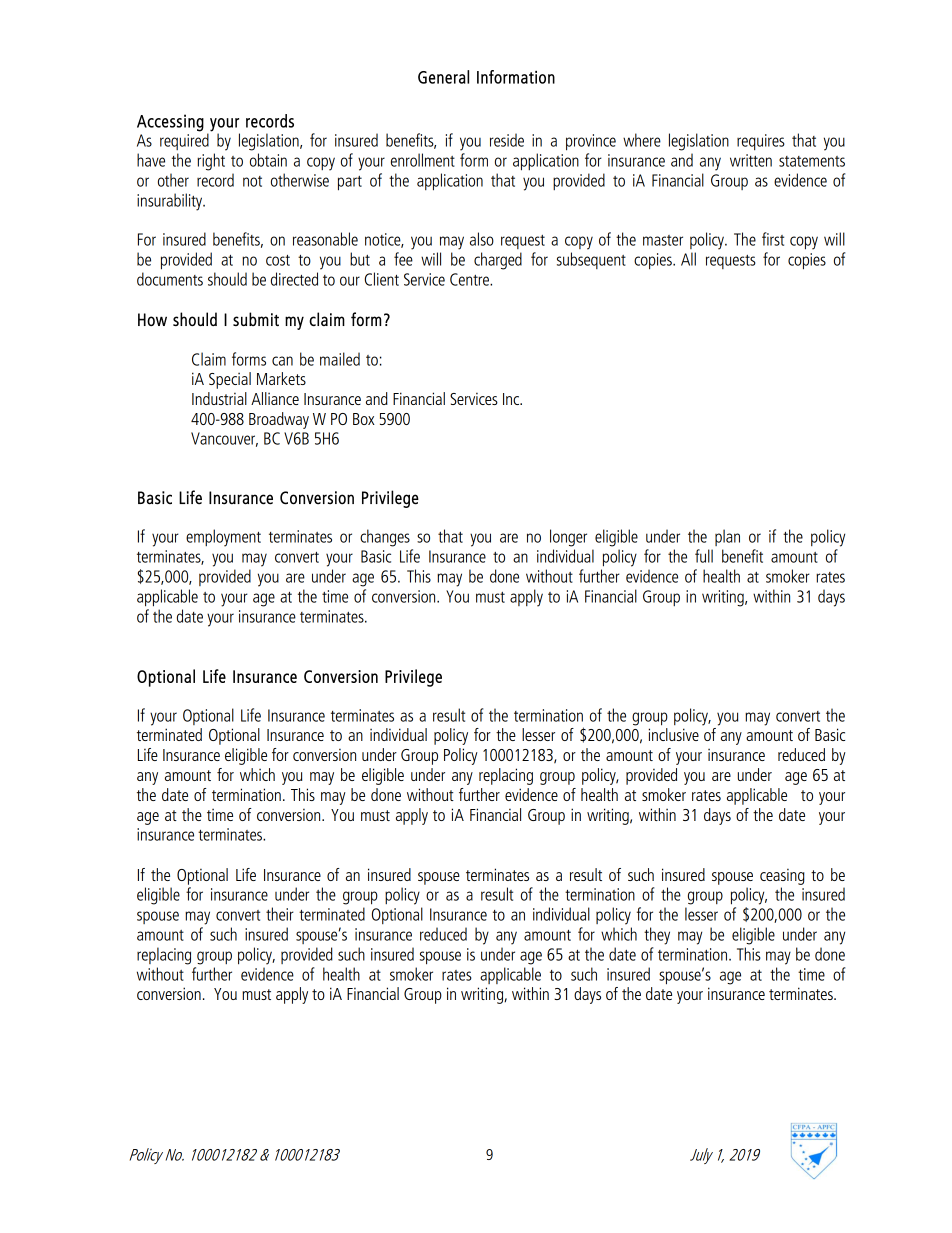 The width and height of the screenshot is (952, 1233). What do you see at coordinates (385, 538) in the screenshot?
I see `changes` at bounding box center [385, 538].
